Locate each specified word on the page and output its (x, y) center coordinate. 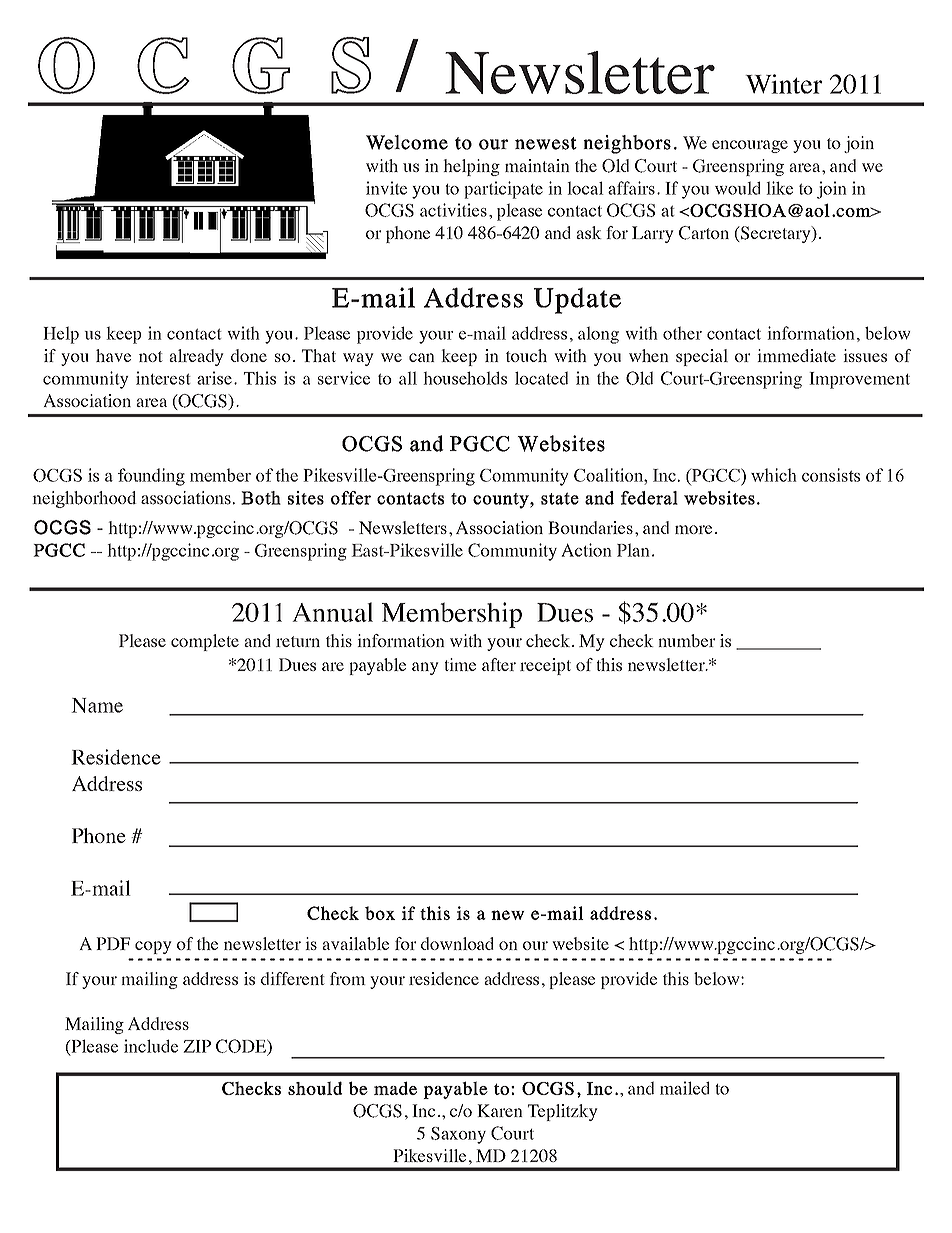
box (380, 913)
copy (153, 947)
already (196, 357)
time (460, 664)
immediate (796, 355)
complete (205, 642)
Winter (783, 84)
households (465, 378)
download (457, 943)
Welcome (407, 142)
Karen (500, 1110)
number (687, 640)
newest (546, 143)
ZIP (197, 1046)
